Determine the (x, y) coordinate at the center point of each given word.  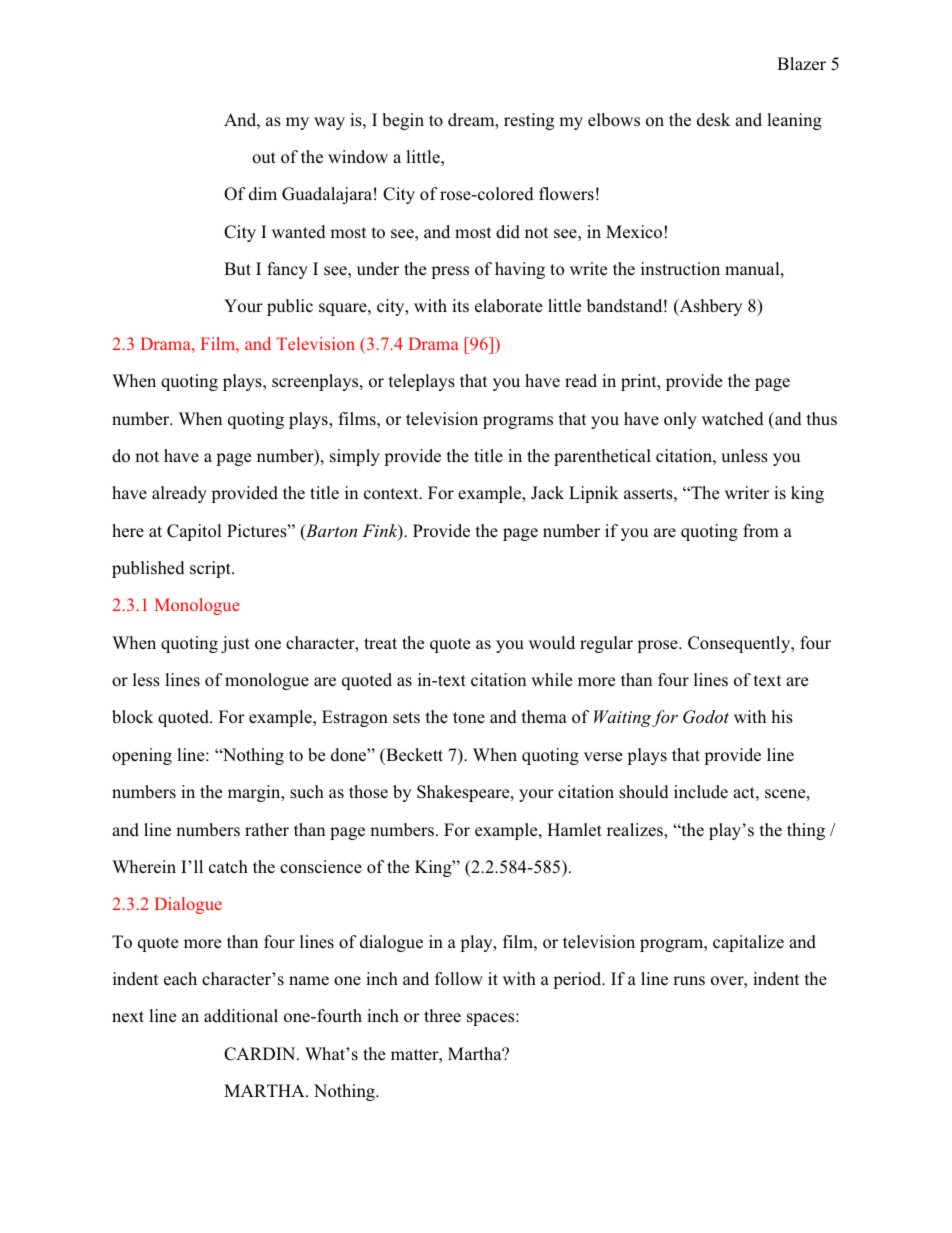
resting (529, 121)
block (132, 717)
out (264, 158)
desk (713, 120)
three (442, 1016)
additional (241, 1016)
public (290, 307)
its (460, 305)
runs (689, 980)
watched (733, 419)
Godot (706, 717)
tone (469, 718)
